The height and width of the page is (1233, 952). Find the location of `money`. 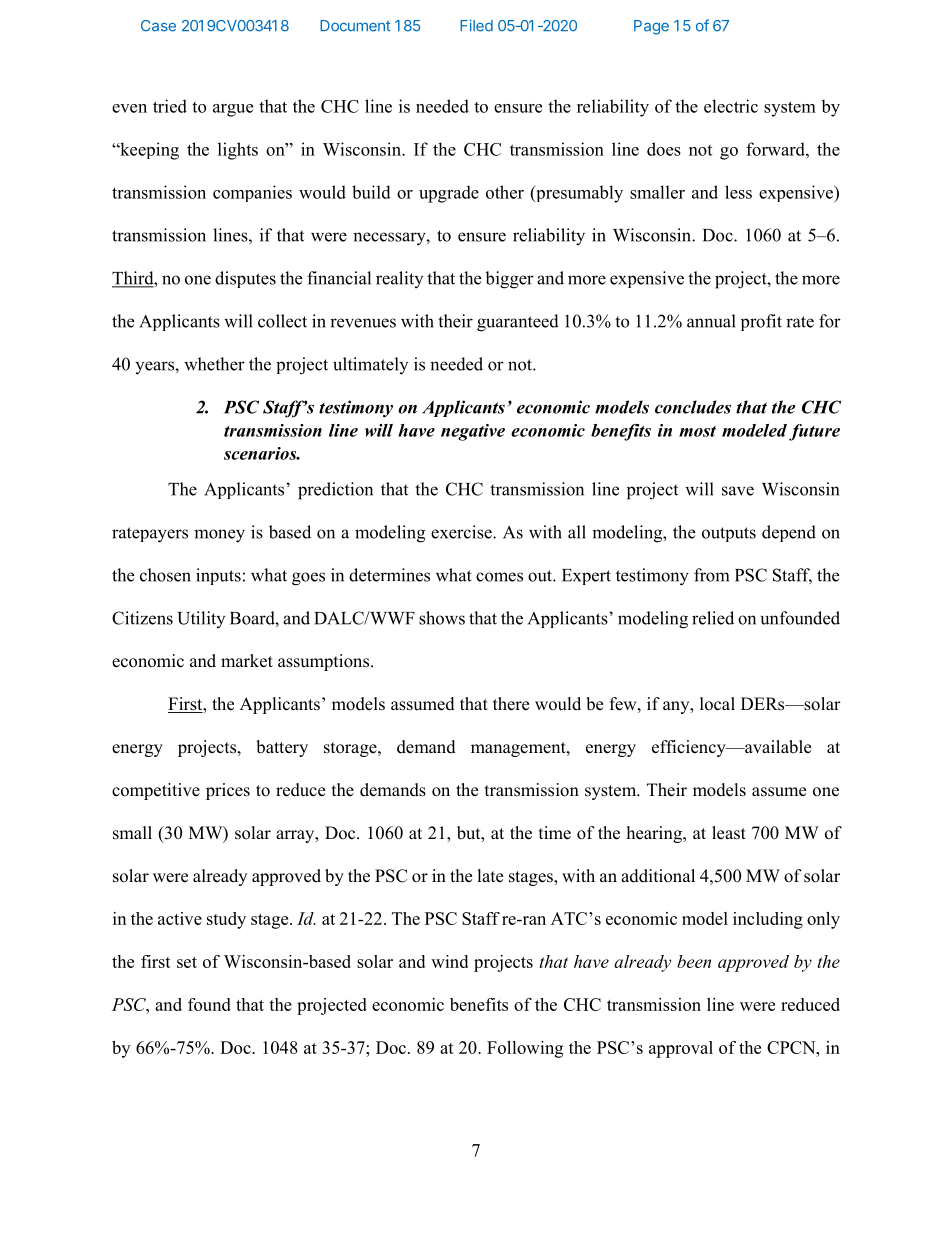

money is located at coordinates (219, 536).
